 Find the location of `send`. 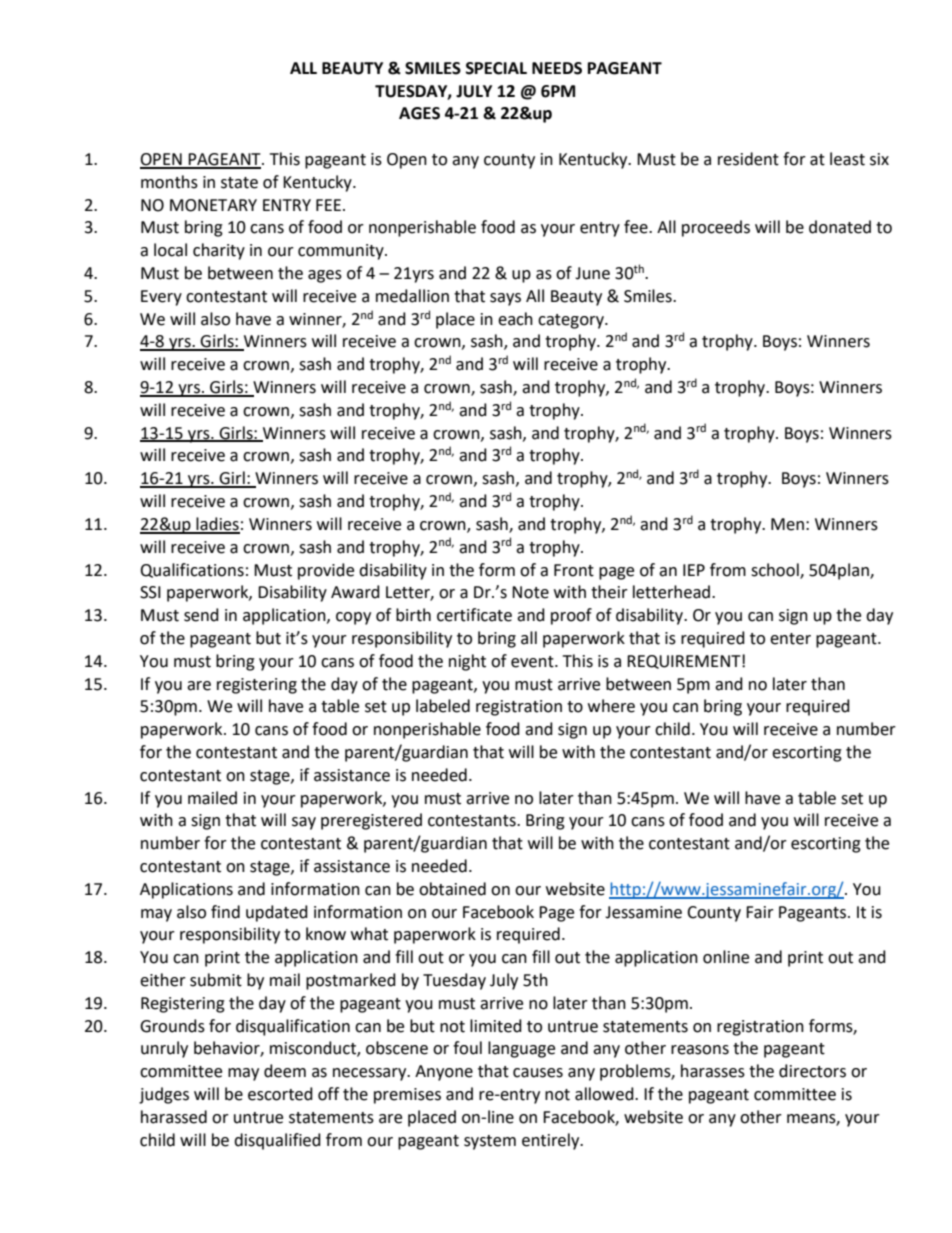

send is located at coordinates (201, 615).
